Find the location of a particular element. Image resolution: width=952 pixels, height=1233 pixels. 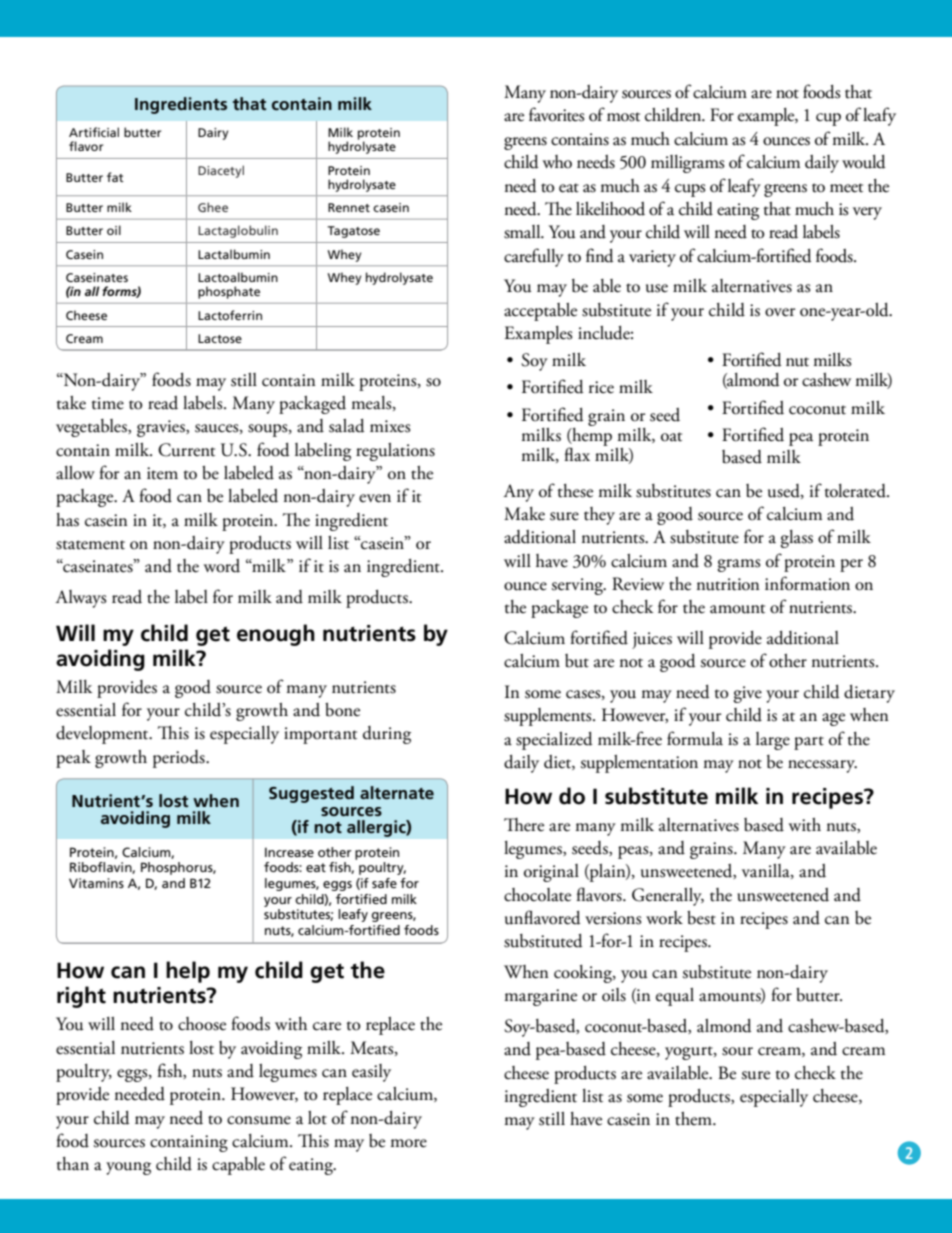

would is located at coordinates (864, 162).
